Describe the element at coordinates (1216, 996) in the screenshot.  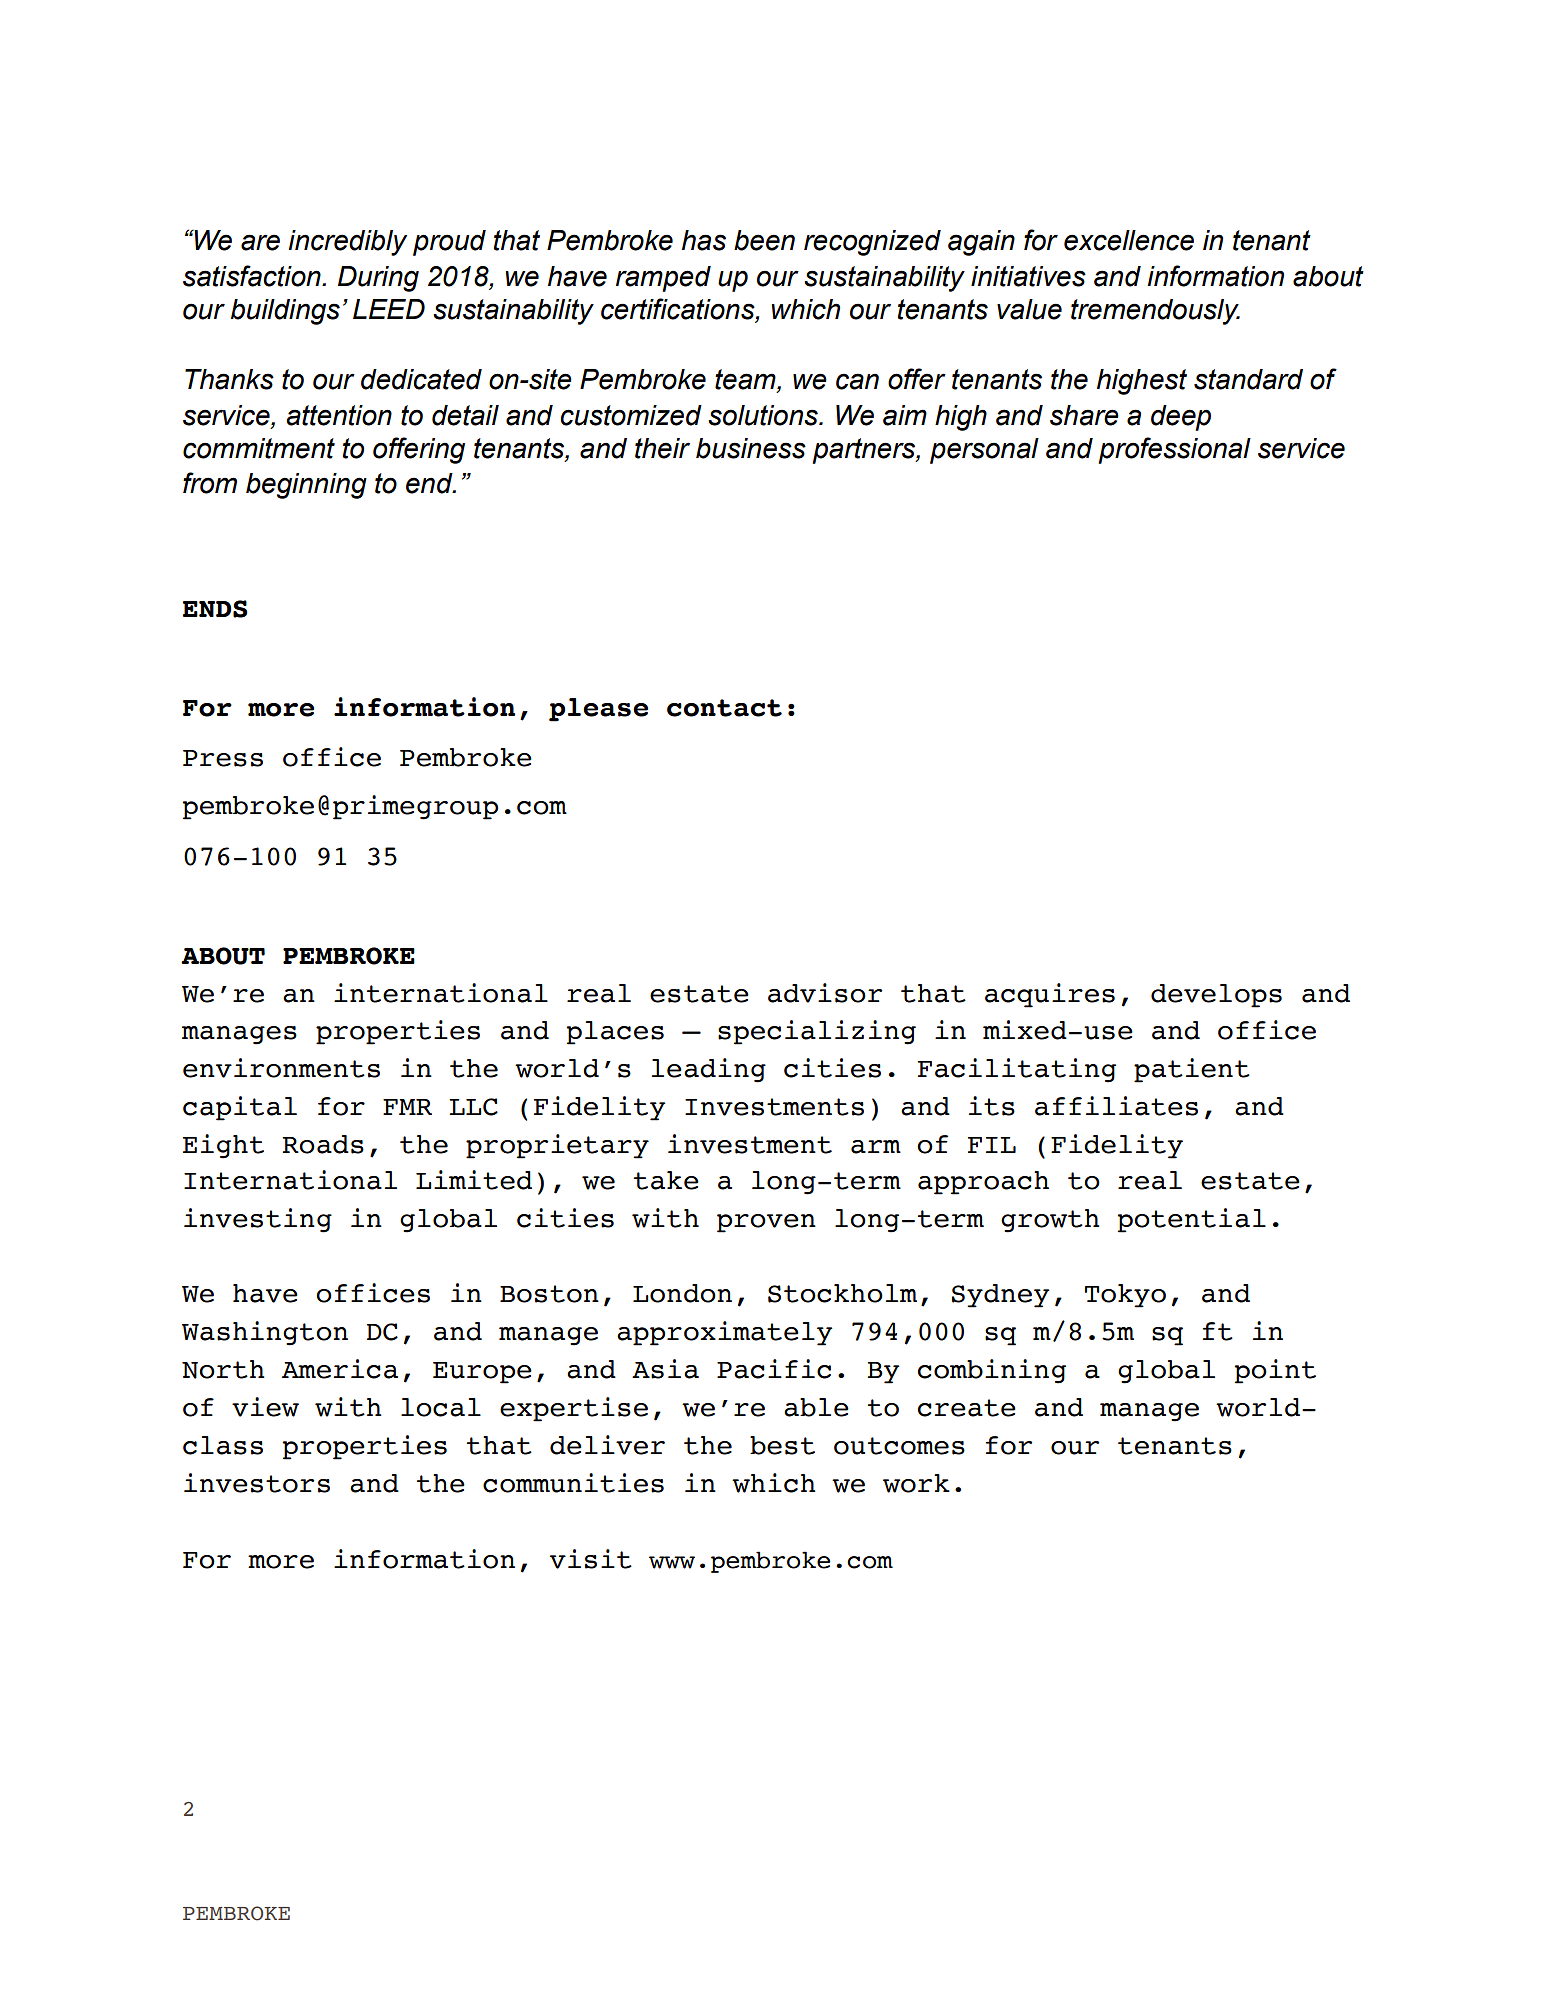
I see `develops` at that location.
